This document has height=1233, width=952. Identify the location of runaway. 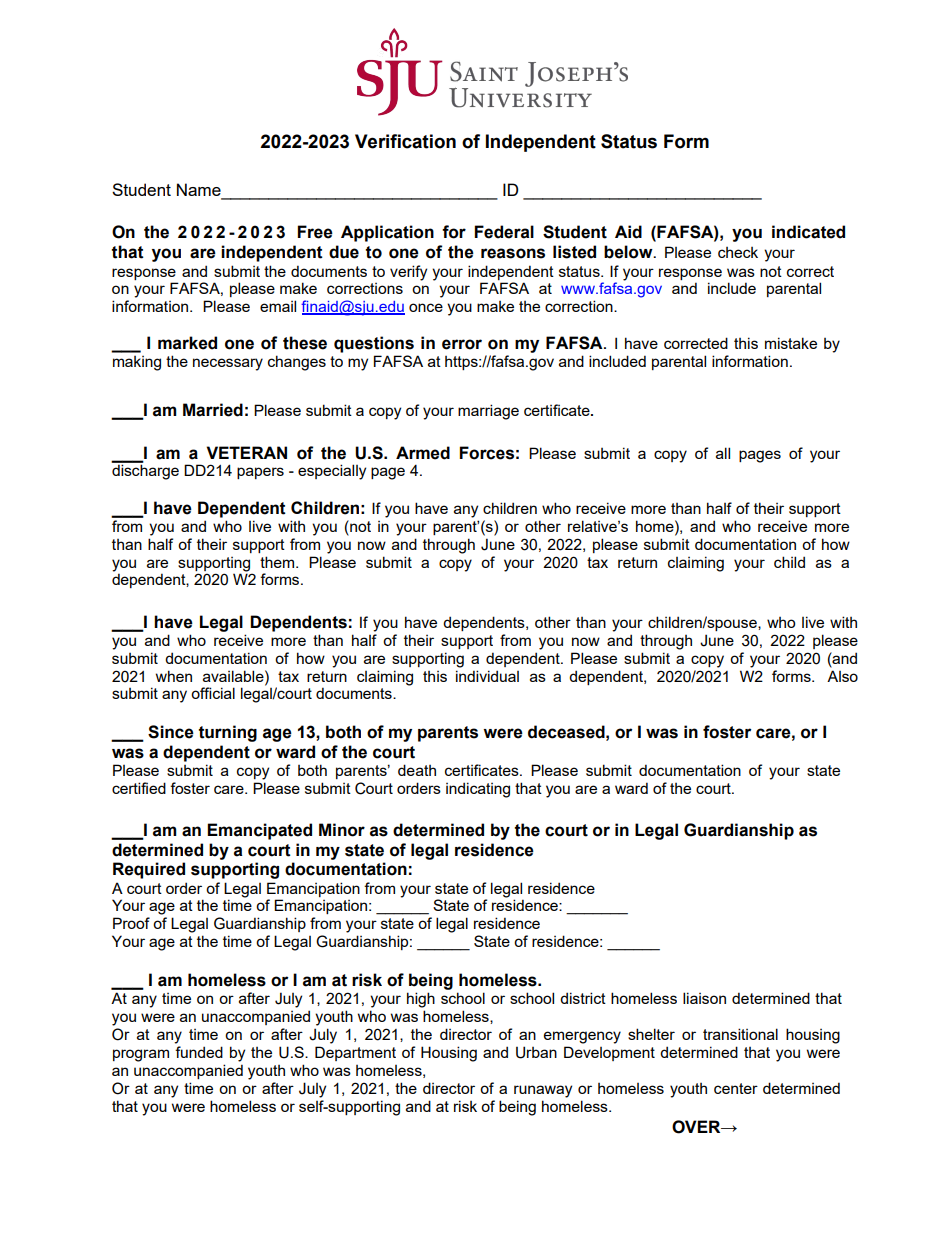
(543, 1091).
